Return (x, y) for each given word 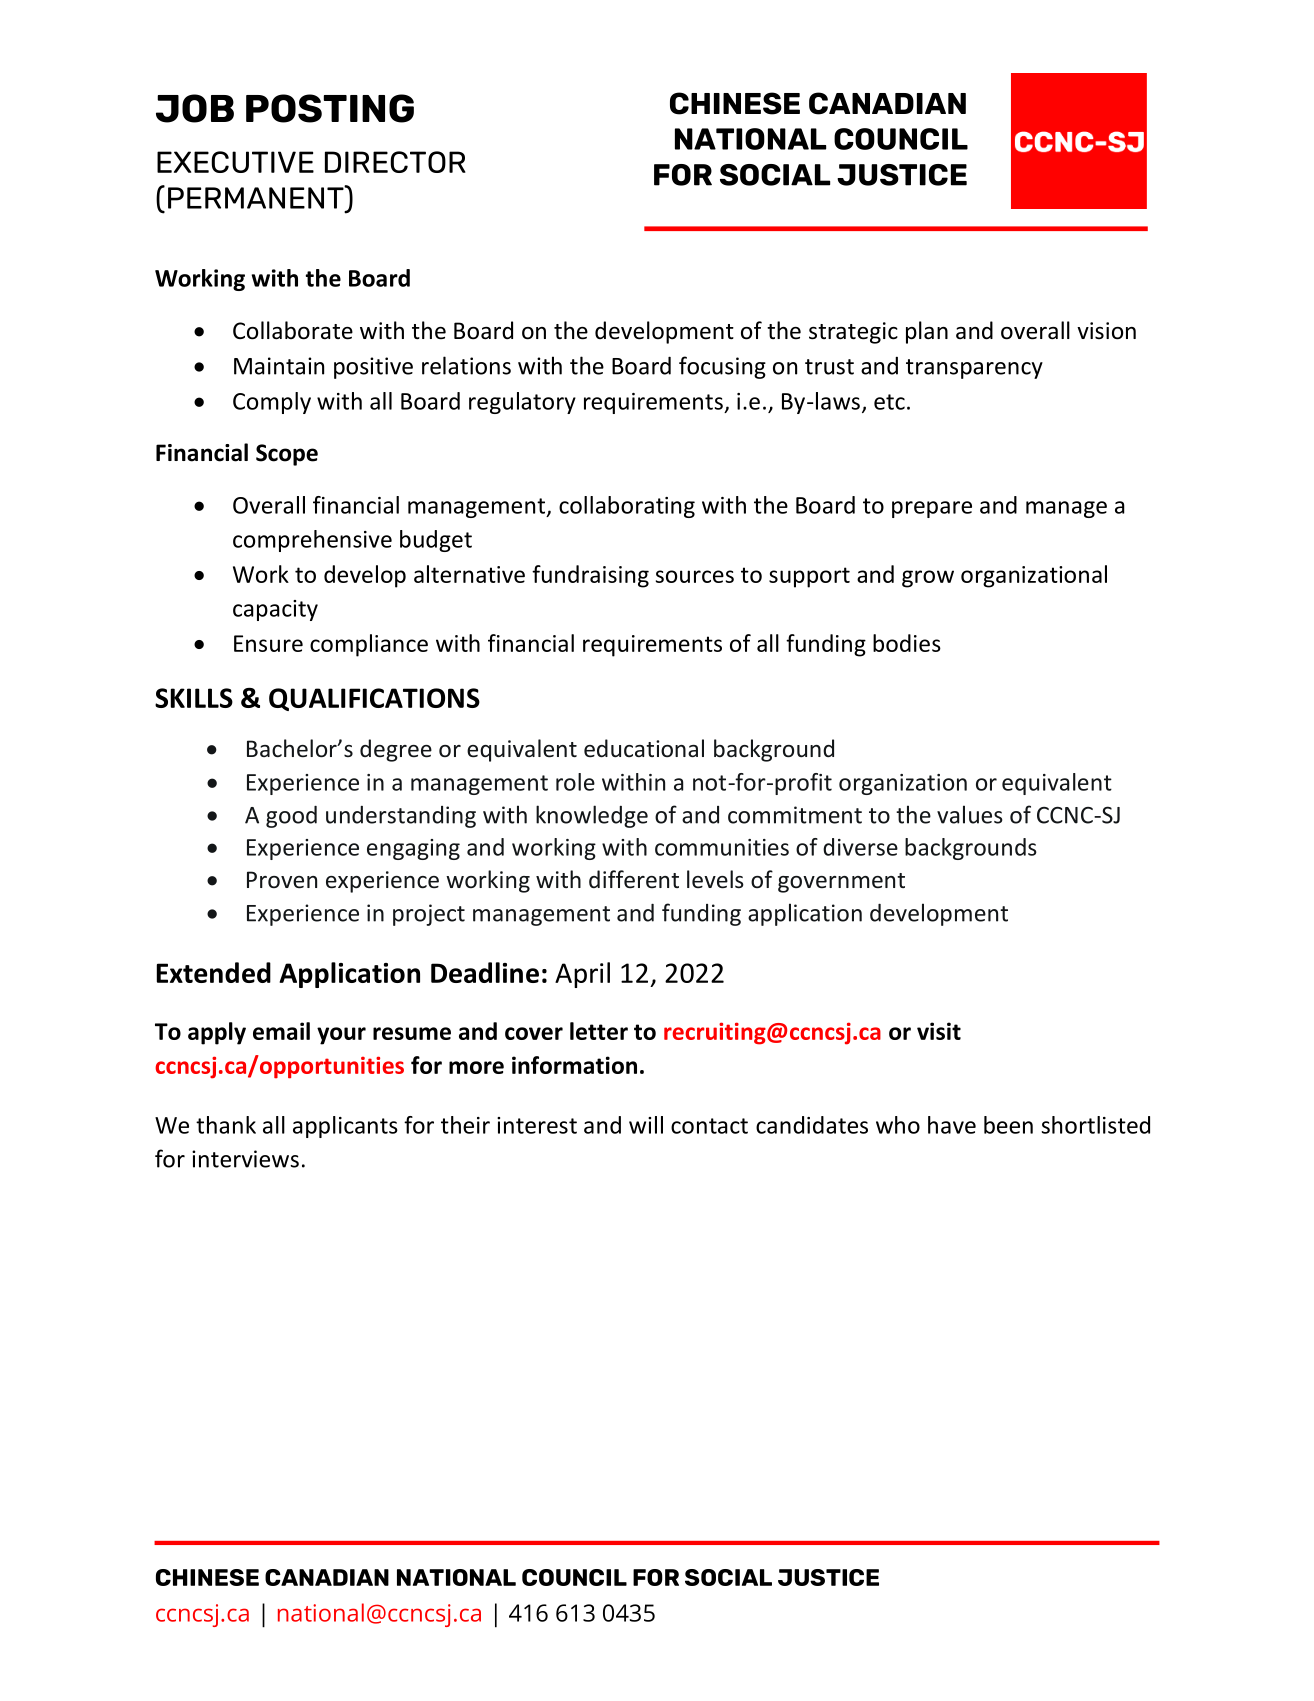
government (841, 883)
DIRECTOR (395, 162)
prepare (932, 509)
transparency (974, 369)
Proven (282, 880)
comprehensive (312, 541)
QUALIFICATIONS (374, 699)
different (634, 879)
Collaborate (293, 330)
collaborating (627, 507)
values (969, 814)
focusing (722, 367)
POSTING (330, 108)
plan (927, 332)
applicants (345, 1127)
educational (644, 748)
